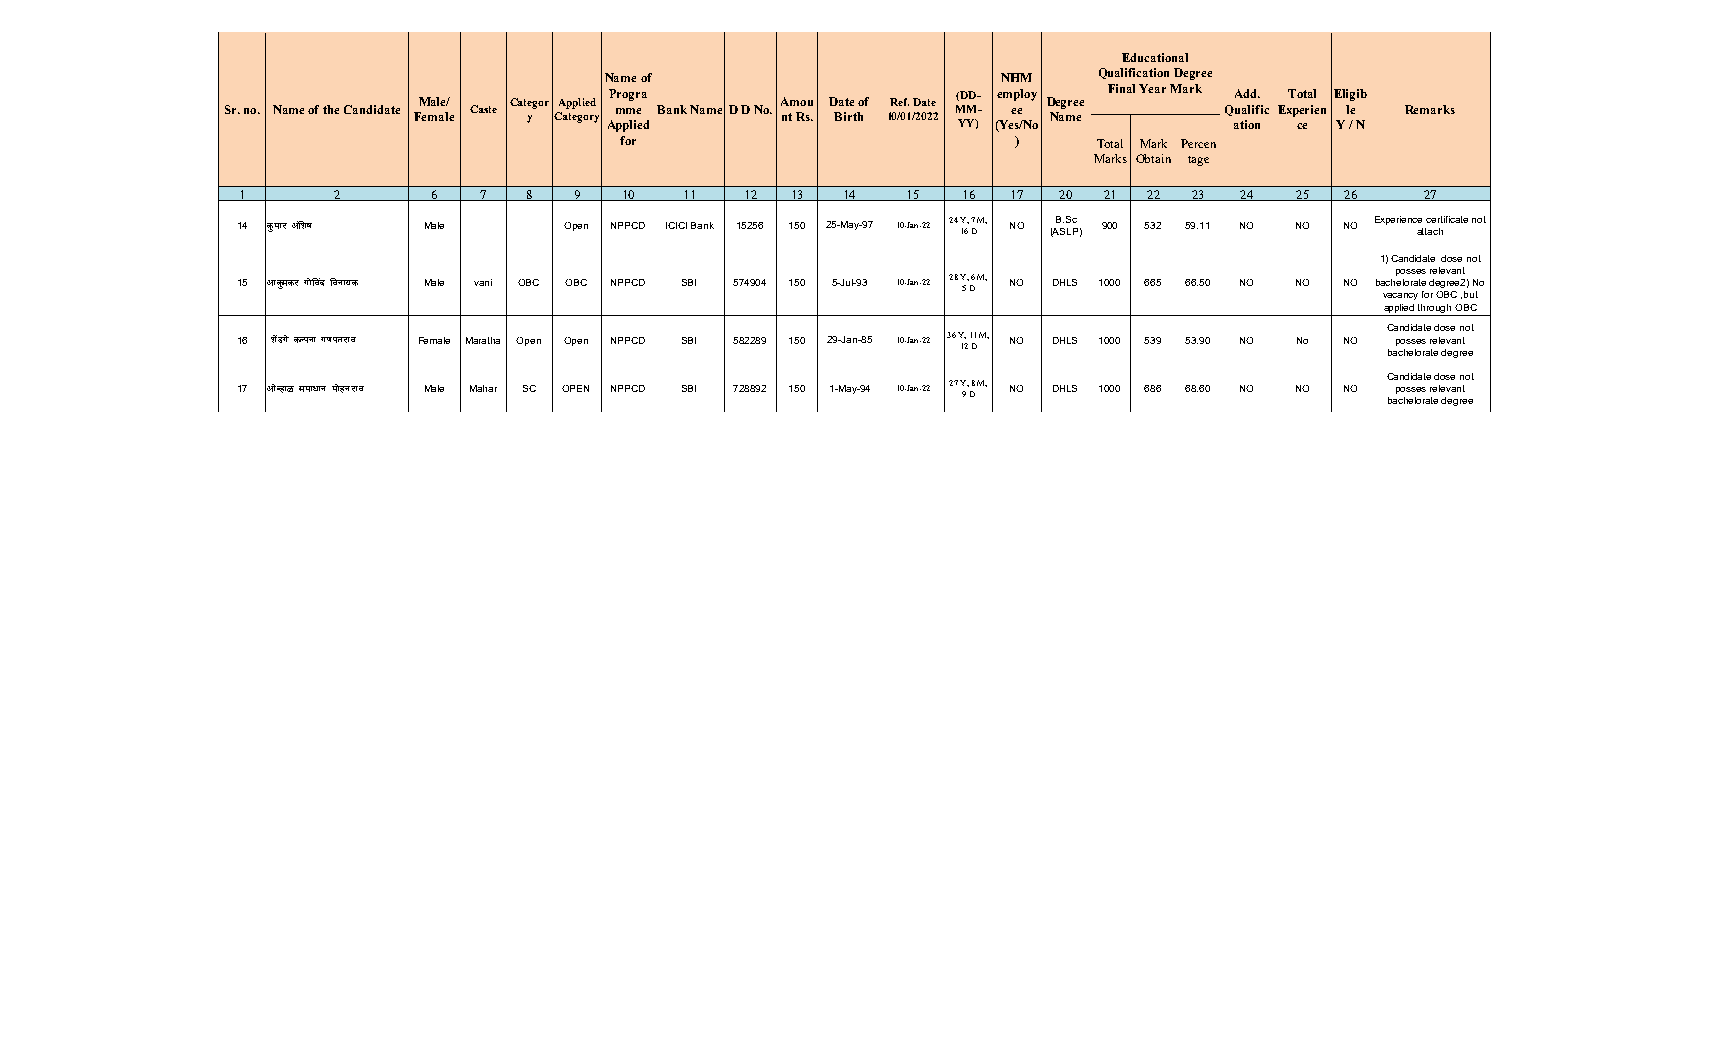  Describe the element at coordinates (1152, 88) in the screenshot. I see `Year` at that location.
